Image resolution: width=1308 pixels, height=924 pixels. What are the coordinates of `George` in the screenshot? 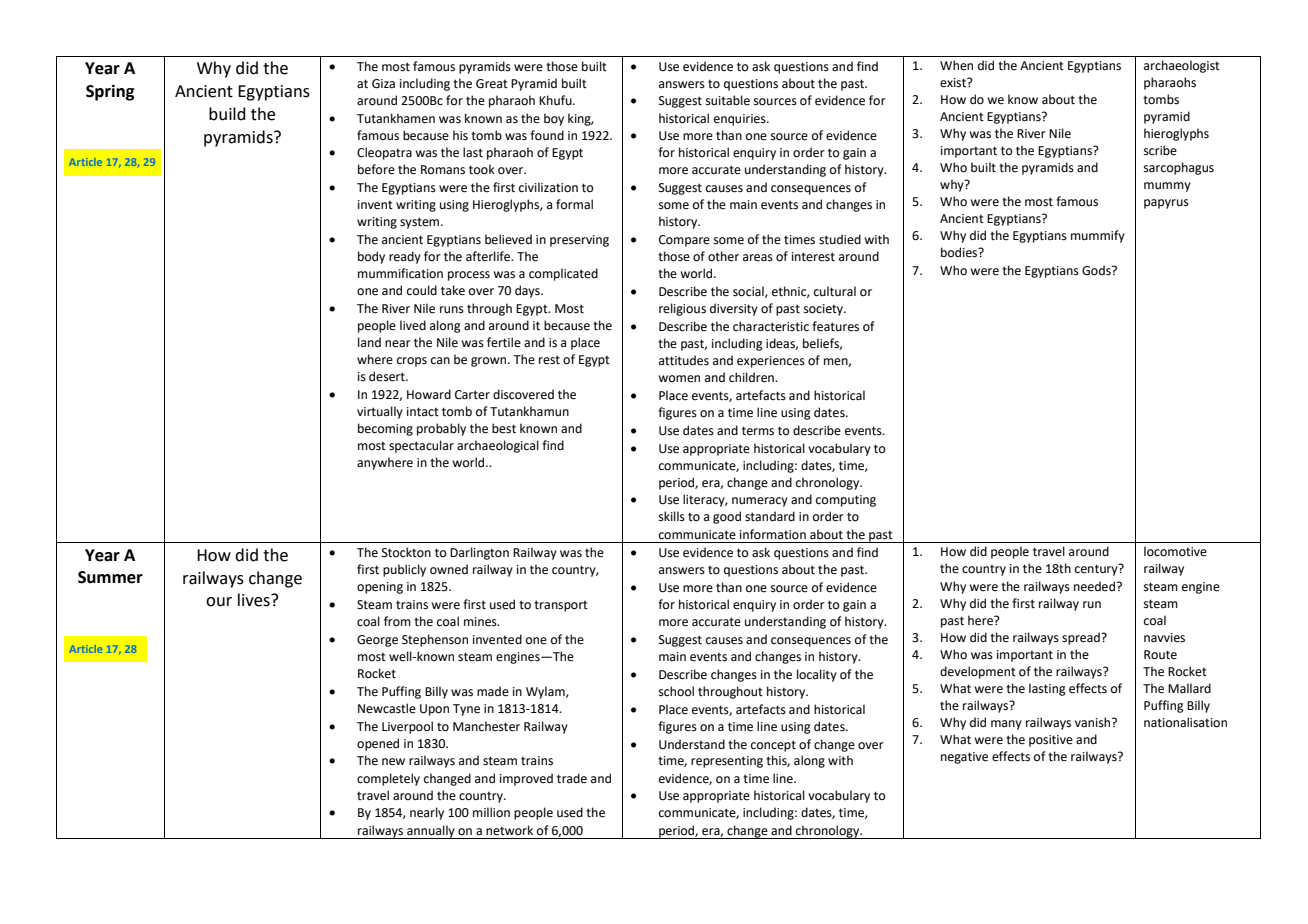 It's located at (377, 641).
